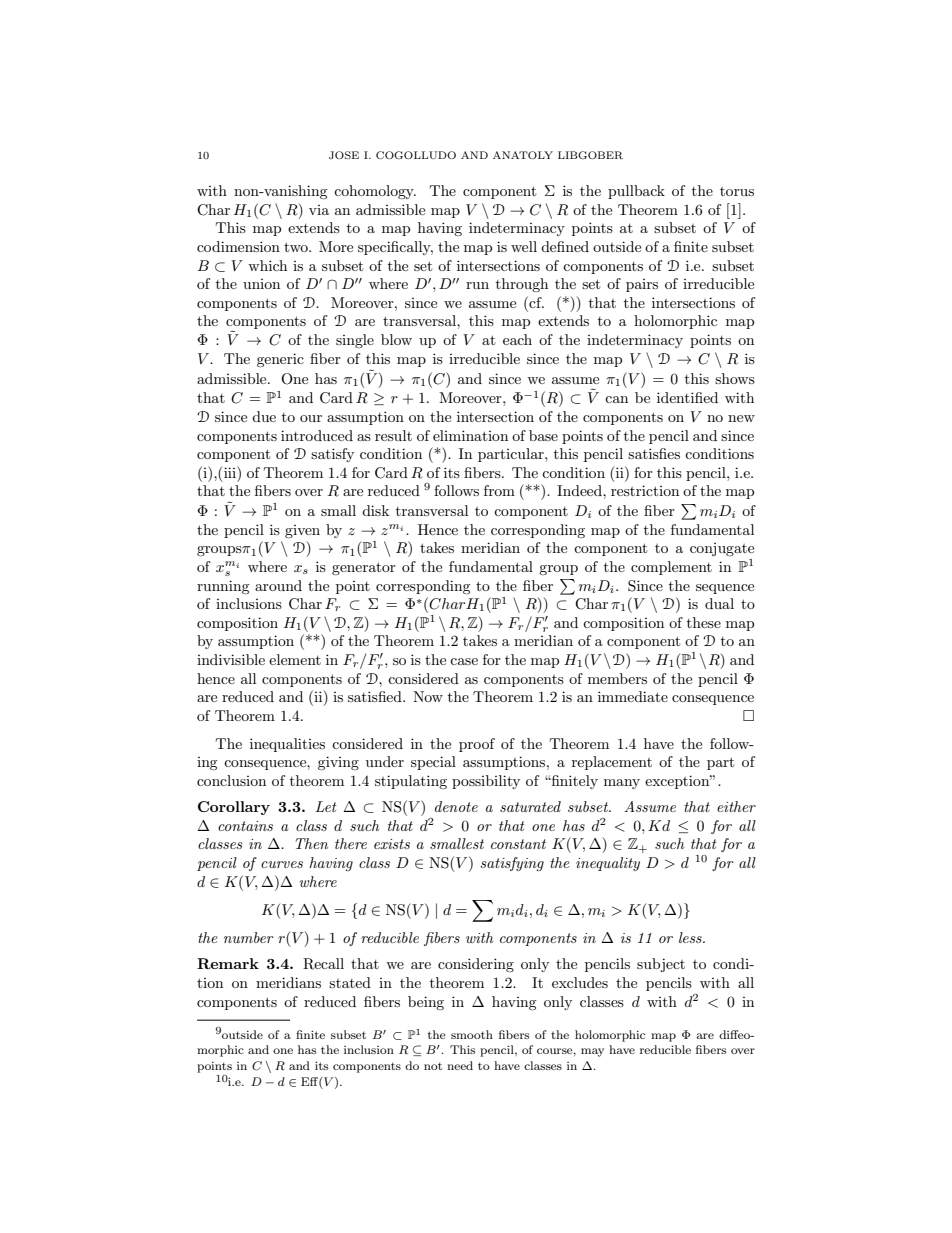  What do you see at coordinates (636, 192) in the document?
I see `pullback` at bounding box center [636, 192].
